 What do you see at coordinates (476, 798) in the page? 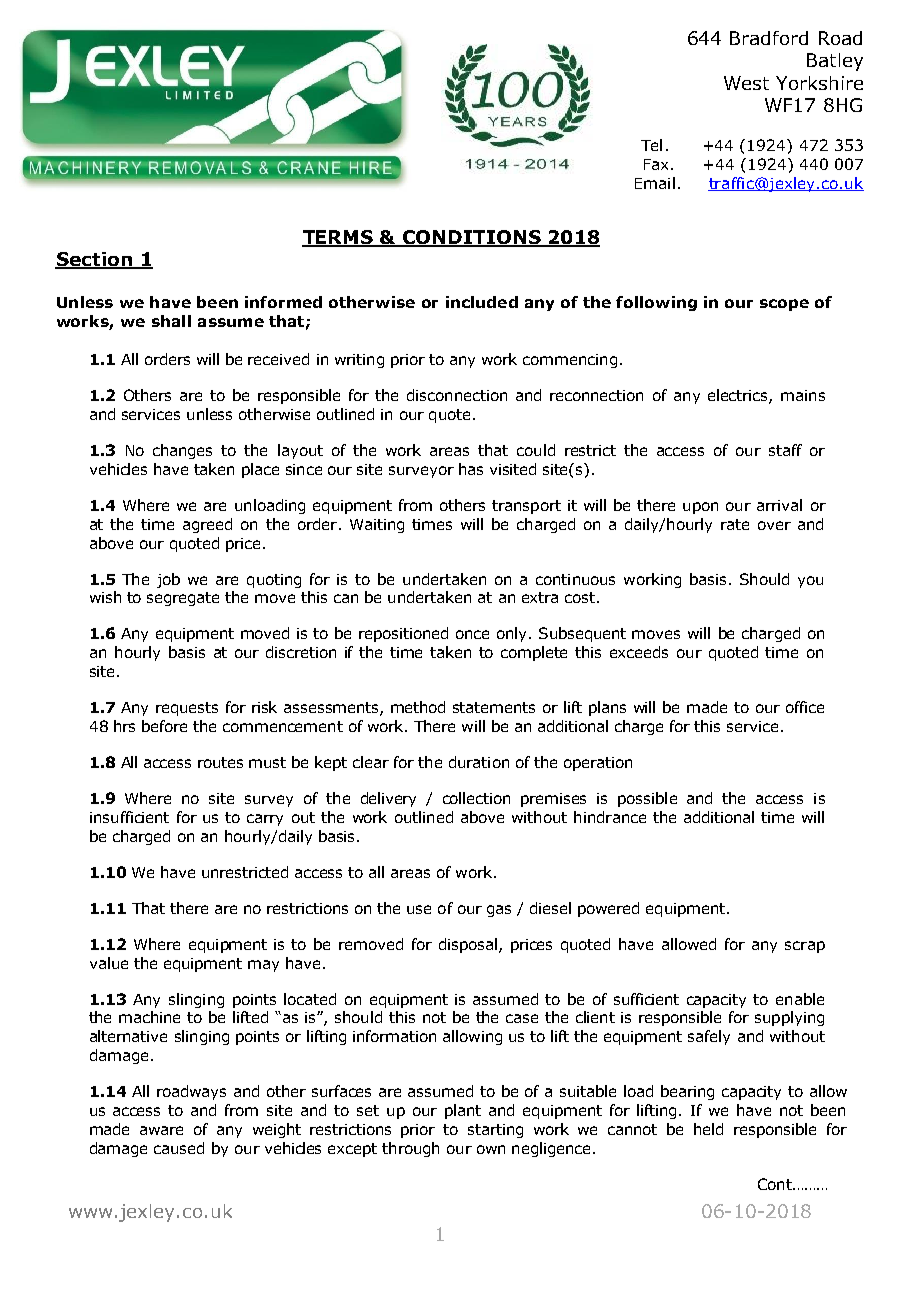
I see `collection` at bounding box center [476, 798].
